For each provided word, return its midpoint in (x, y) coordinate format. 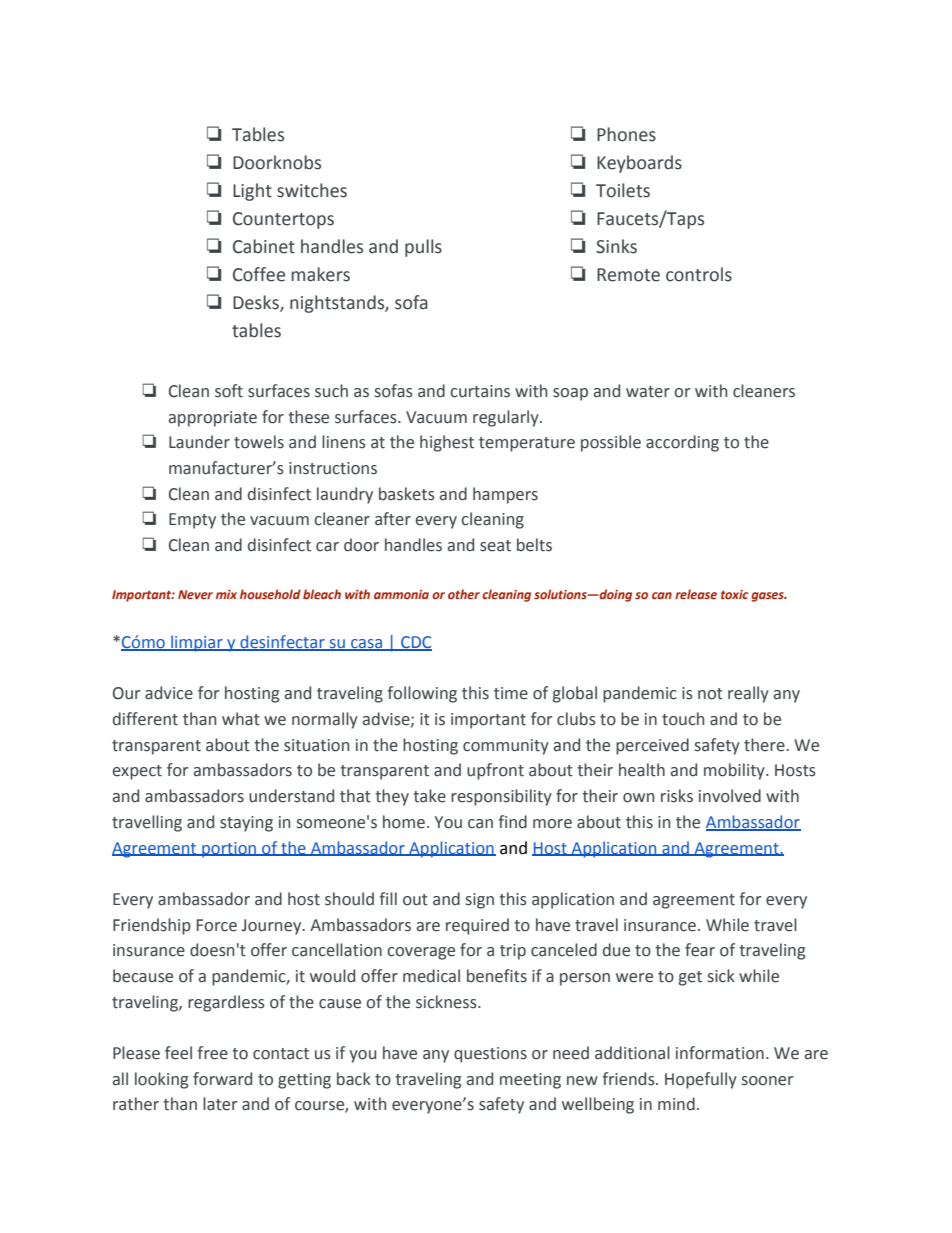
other (464, 594)
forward (222, 1079)
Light (252, 192)
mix (226, 594)
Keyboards (639, 164)
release (696, 594)
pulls (423, 248)
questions (490, 1055)
